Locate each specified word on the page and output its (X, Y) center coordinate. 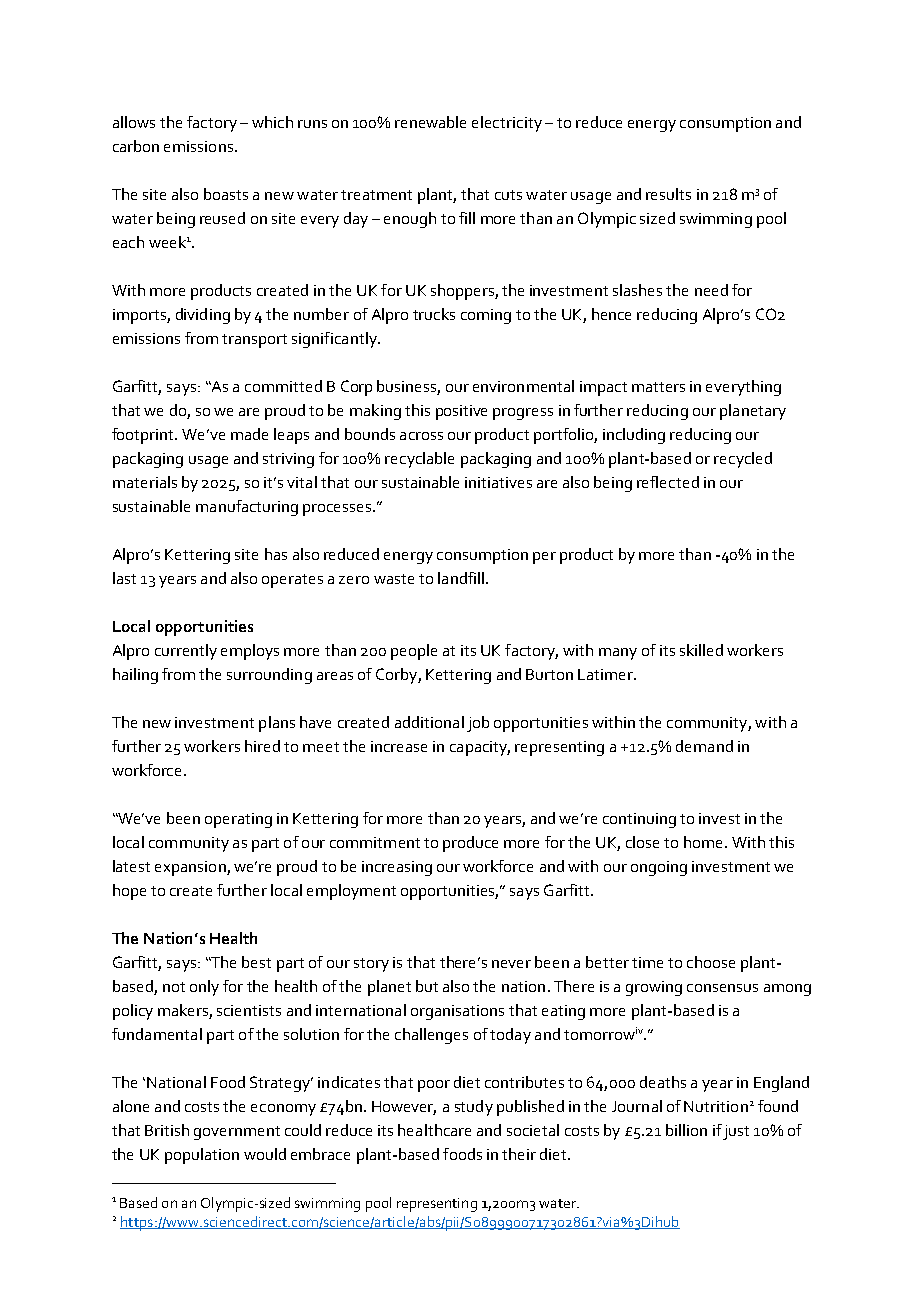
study (474, 1108)
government (237, 1133)
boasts (226, 194)
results (668, 194)
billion (686, 1130)
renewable (430, 122)
